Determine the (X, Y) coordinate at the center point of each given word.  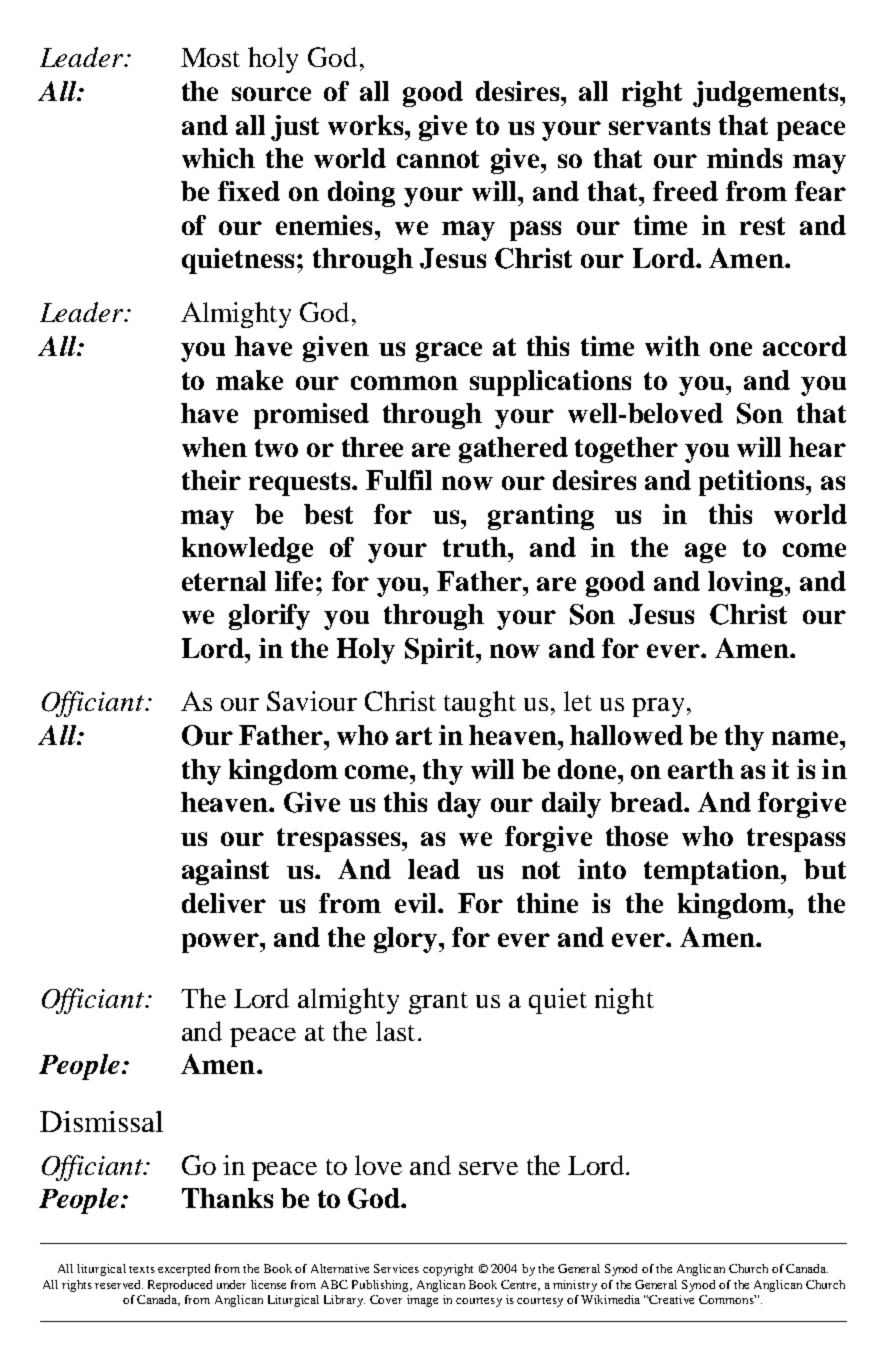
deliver (224, 903)
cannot (438, 159)
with (672, 346)
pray (658, 707)
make (249, 380)
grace (449, 352)
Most (210, 57)
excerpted (184, 1270)
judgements (767, 94)
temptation (713, 872)
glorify (269, 617)
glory (407, 940)
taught (480, 704)
